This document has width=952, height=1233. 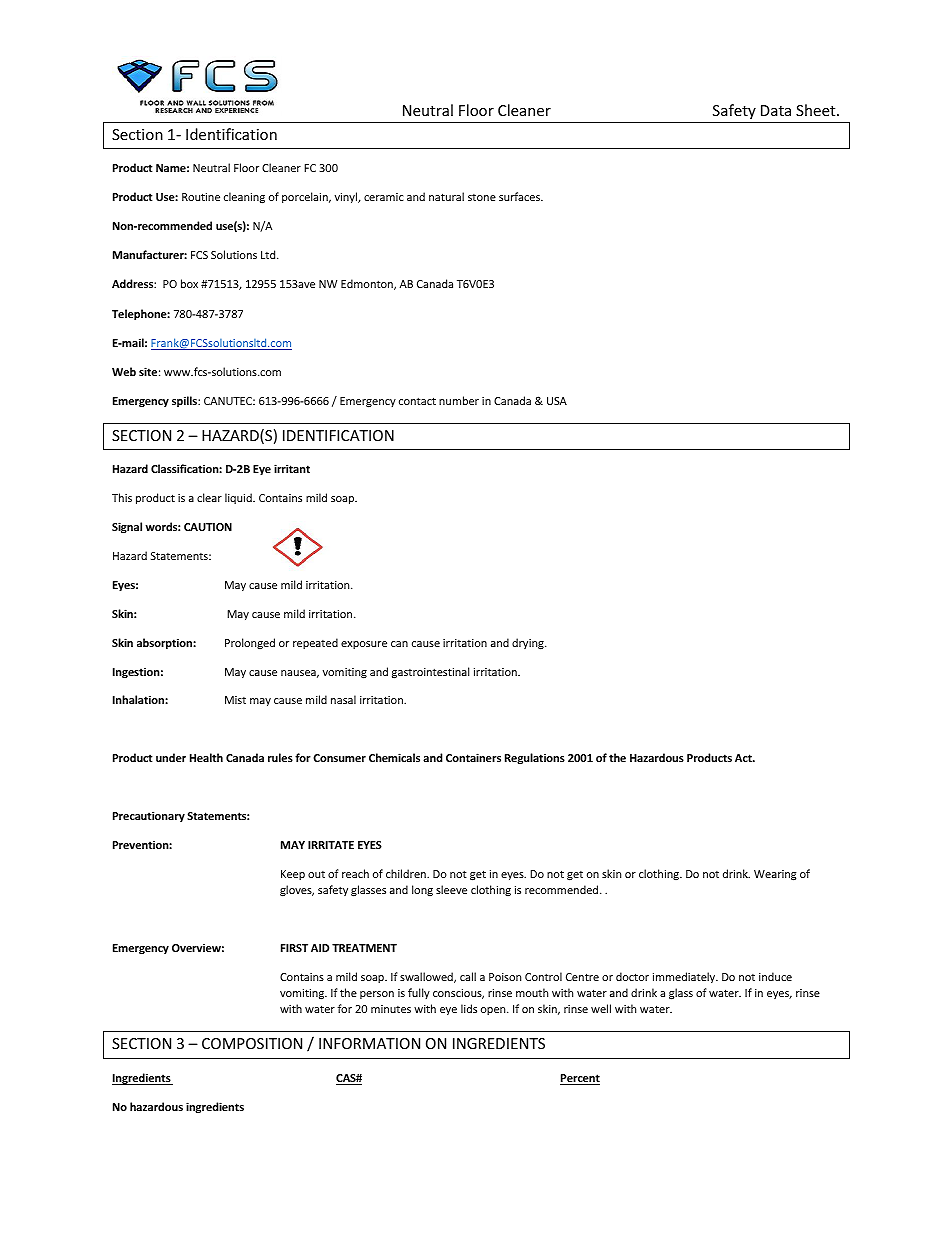 What do you see at coordinates (201, 197) in the document?
I see `Routine` at bounding box center [201, 197].
